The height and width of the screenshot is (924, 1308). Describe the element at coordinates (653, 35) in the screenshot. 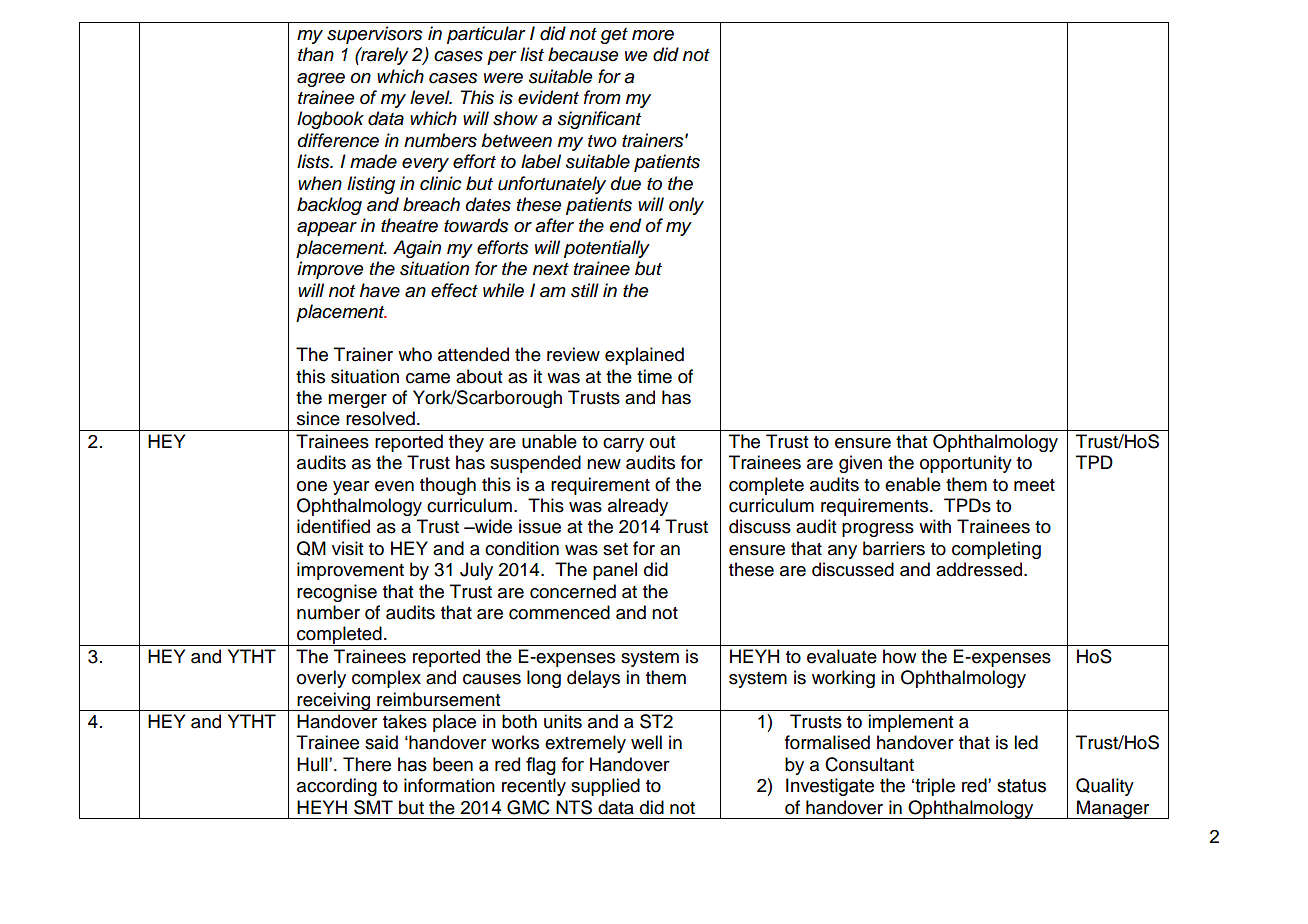

I see `more` at that location.
